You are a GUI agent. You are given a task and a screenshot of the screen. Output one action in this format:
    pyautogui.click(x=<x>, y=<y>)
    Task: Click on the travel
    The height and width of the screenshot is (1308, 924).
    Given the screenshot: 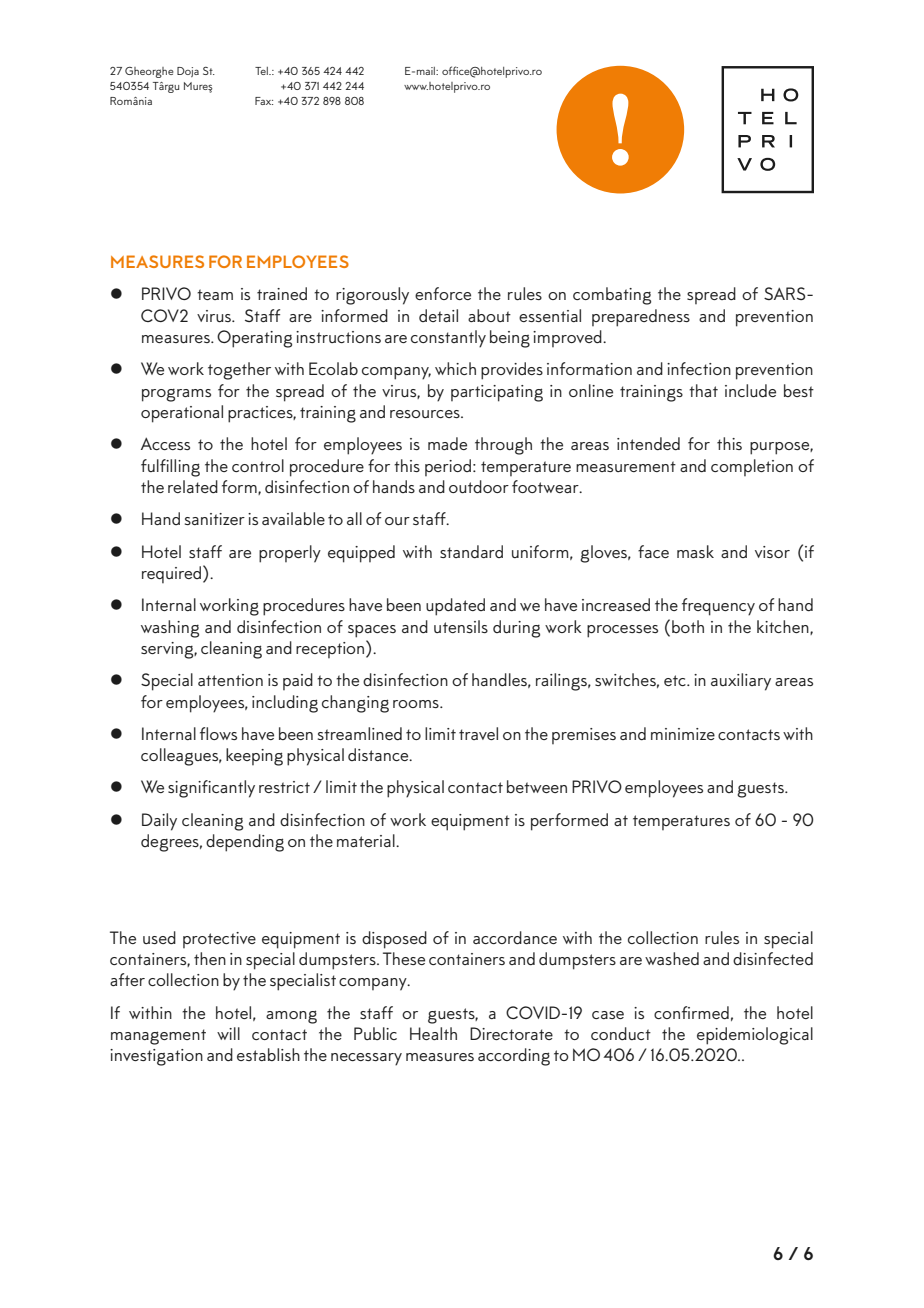 What is the action you would take?
    pyautogui.click(x=478, y=733)
